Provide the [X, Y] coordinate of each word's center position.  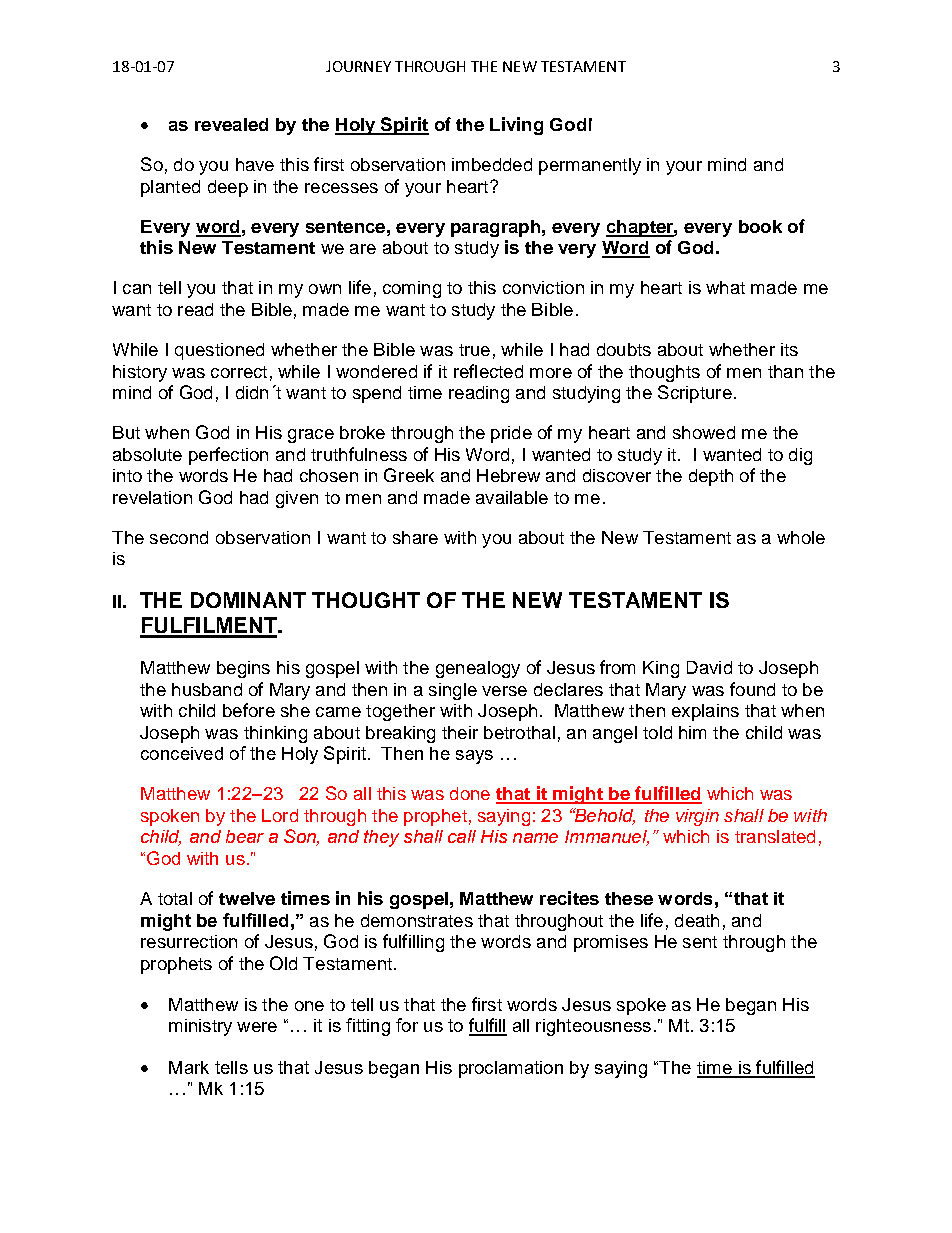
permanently [590, 166]
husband [207, 689]
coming [412, 289]
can [137, 289]
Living [516, 126]
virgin [697, 817]
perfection [228, 456]
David [709, 667]
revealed [231, 124]
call [462, 836]
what [725, 287]
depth [711, 477]
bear [245, 836]
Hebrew [508, 475]
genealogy [478, 669]
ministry [200, 1027]
